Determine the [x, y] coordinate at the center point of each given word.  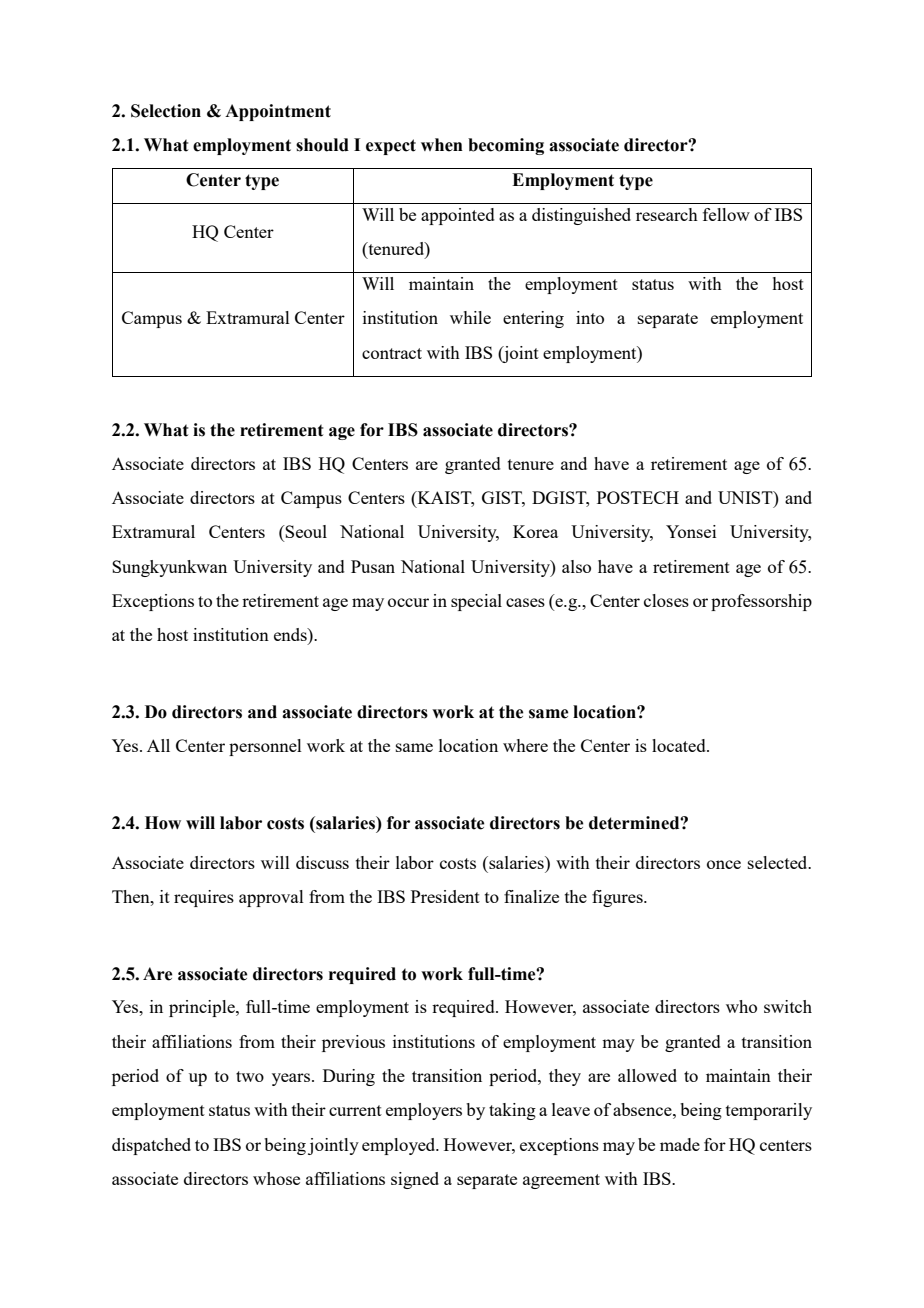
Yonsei [691, 531]
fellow [726, 214]
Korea [535, 531]
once [724, 864]
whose [276, 1178]
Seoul [305, 531]
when [442, 145]
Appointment [278, 112]
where [525, 745]
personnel [265, 747]
